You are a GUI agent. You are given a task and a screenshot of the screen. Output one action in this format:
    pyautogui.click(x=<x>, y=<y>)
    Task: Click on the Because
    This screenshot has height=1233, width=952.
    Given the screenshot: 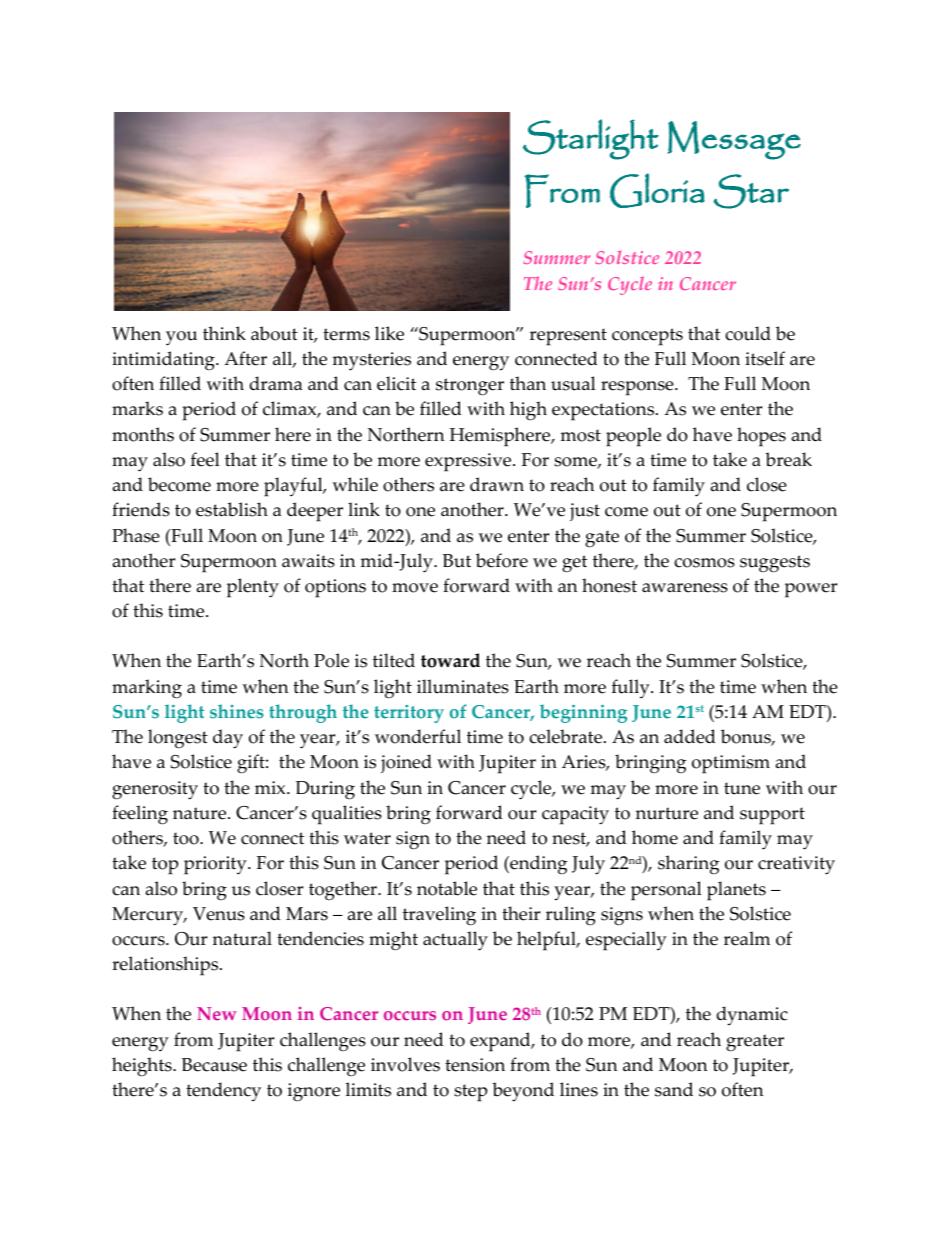 What is the action you would take?
    pyautogui.click(x=214, y=1065)
